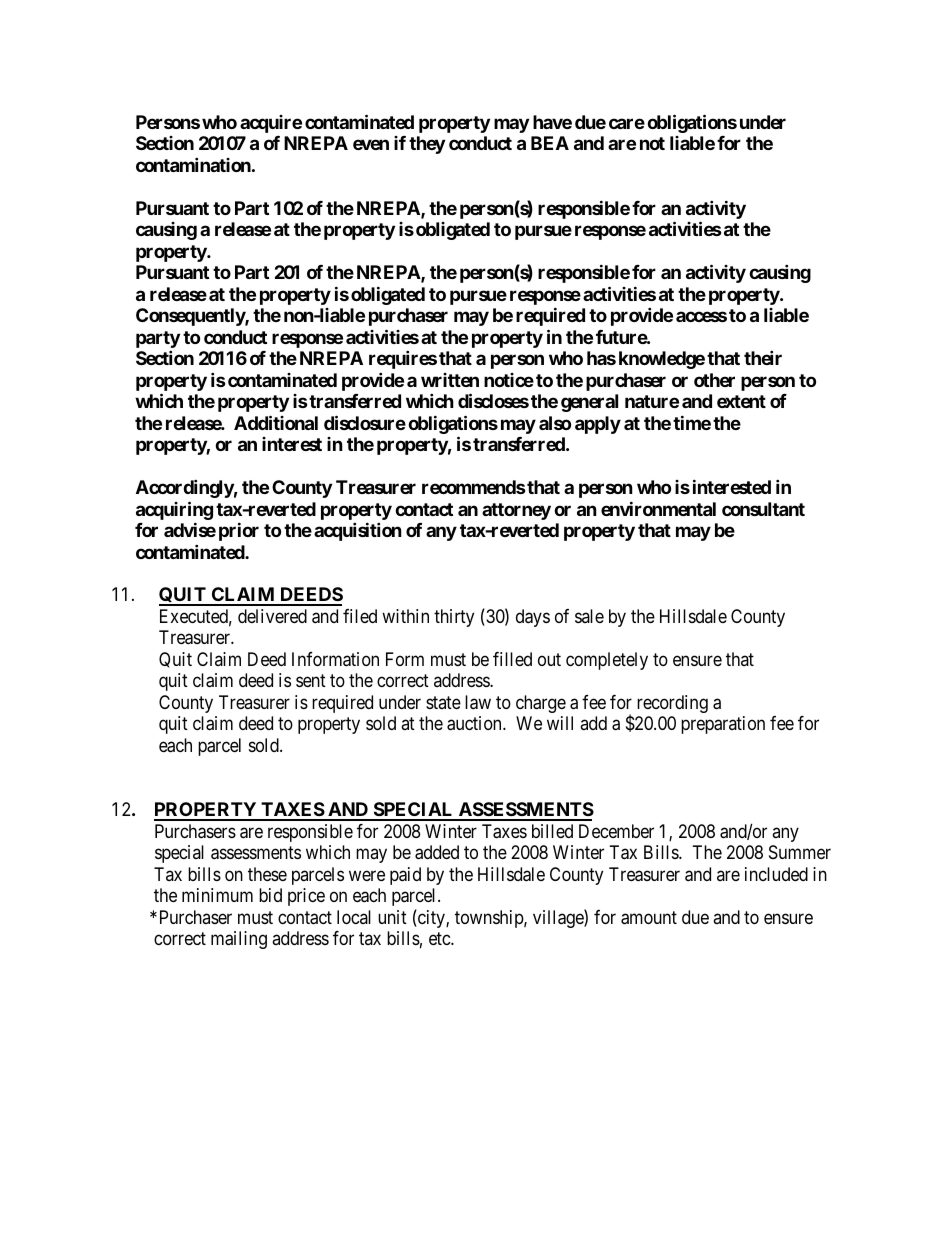 This document has width=952, height=1233. Describe the element at coordinates (440, 938) in the document. I see `etc` at that location.
